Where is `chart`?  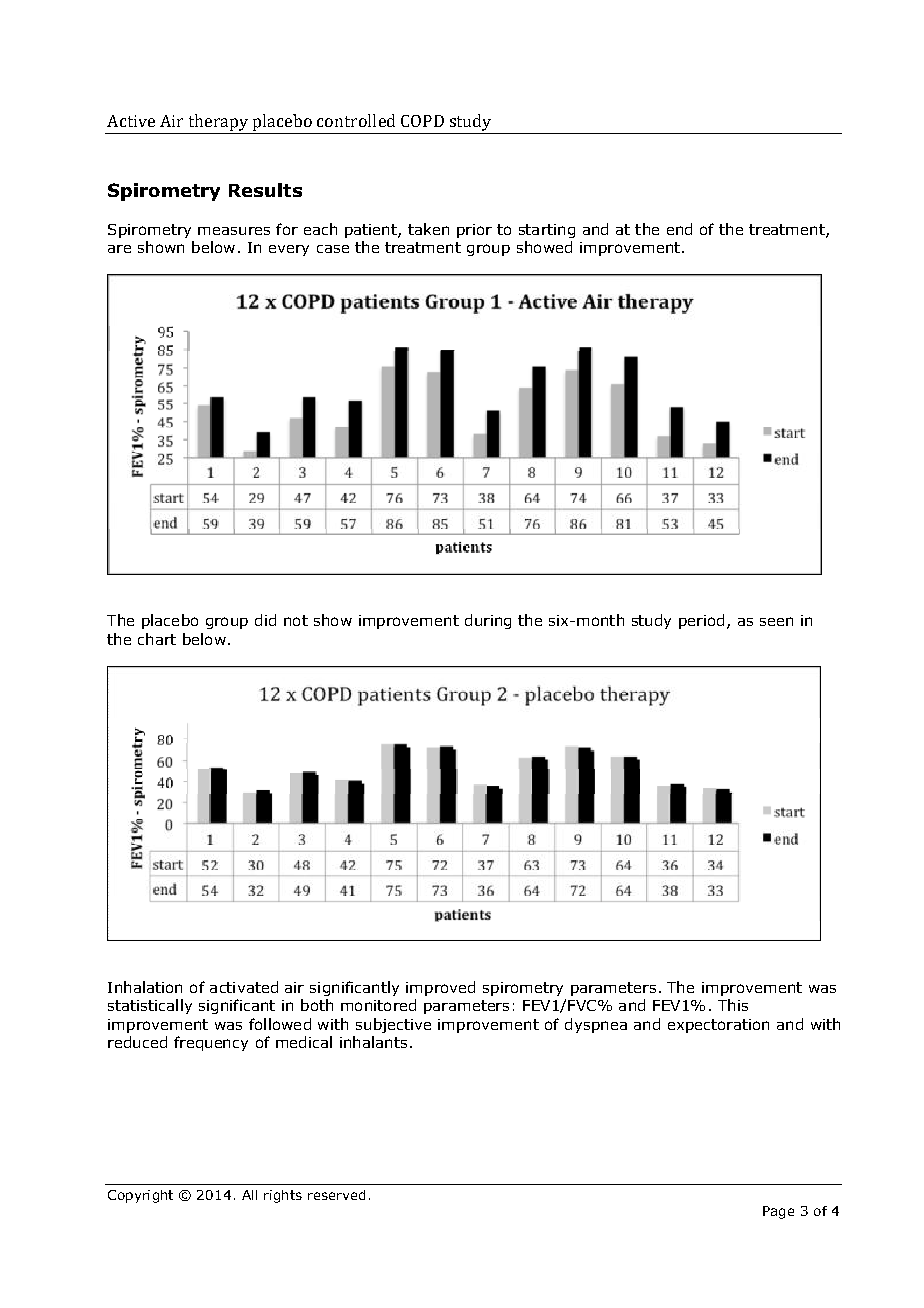
chart is located at coordinates (157, 639).
